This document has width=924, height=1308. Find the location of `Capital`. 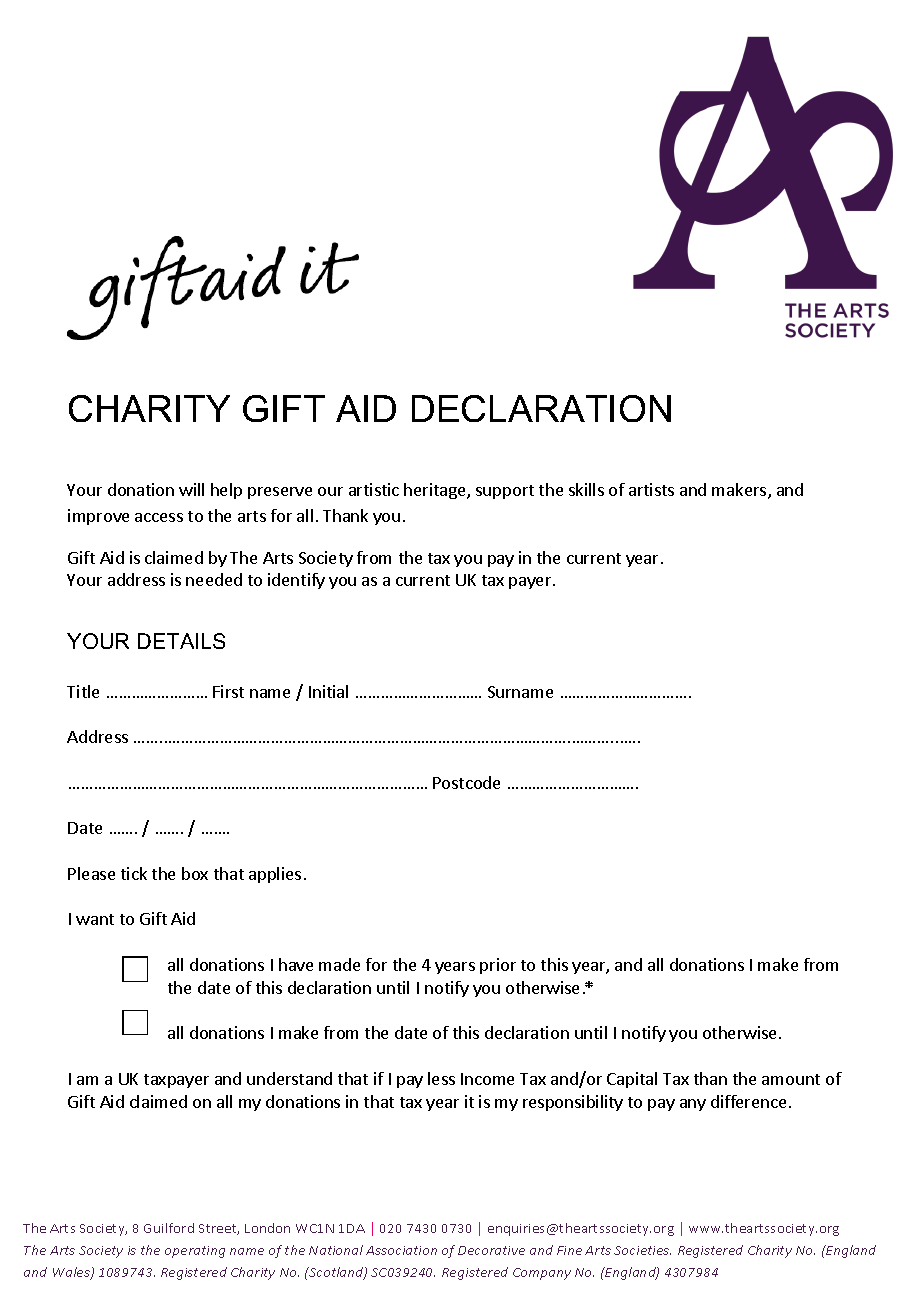

Capital is located at coordinates (632, 1080).
